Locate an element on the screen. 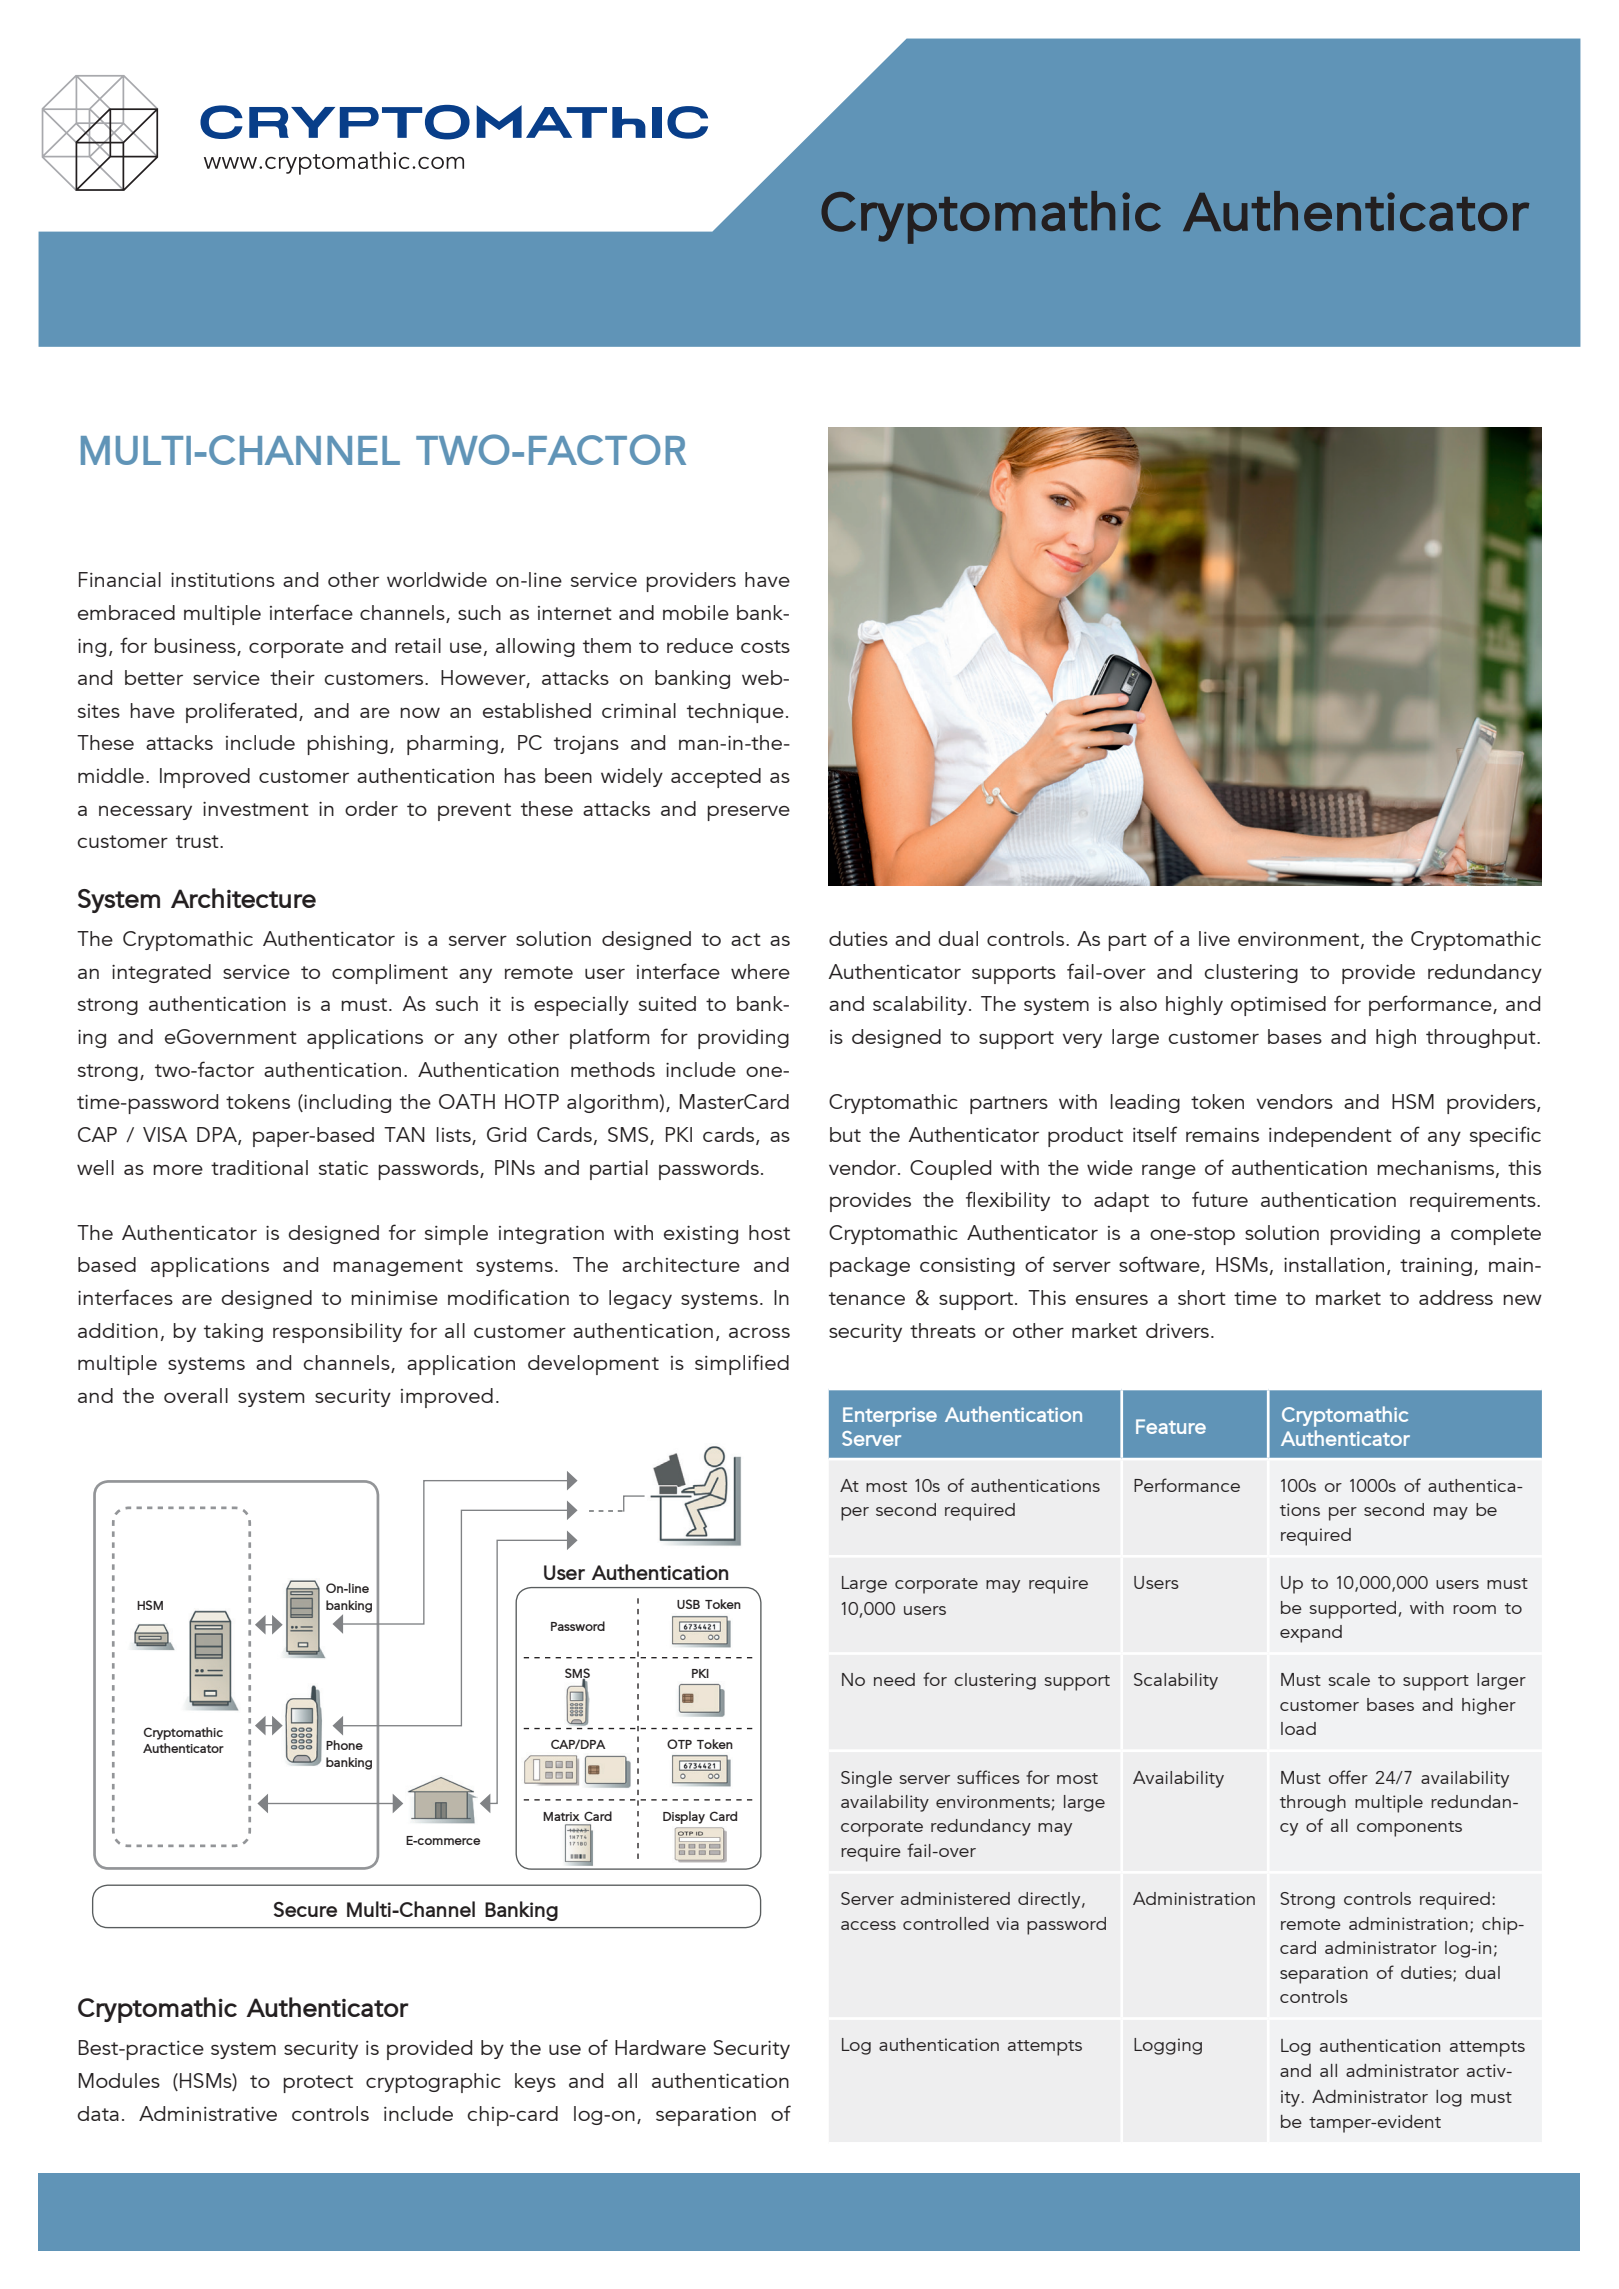 The width and height of the screenshot is (1619, 2289). business is located at coordinates (195, 645).
